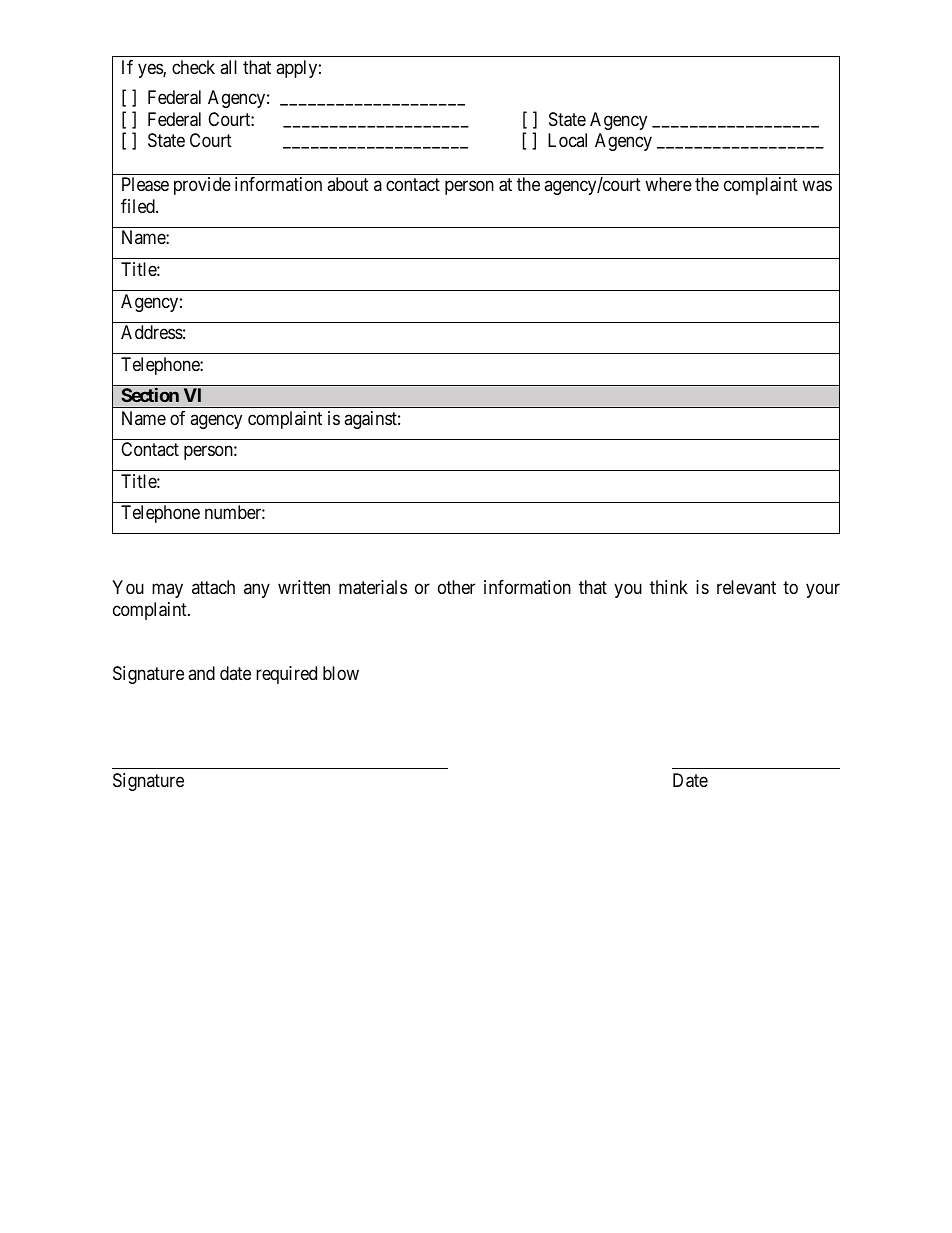 The height and width of the document is (1233, 952). What do you see at coordinates (201, 673) in the document?
I see `and` at bounding box center [201, 673].
